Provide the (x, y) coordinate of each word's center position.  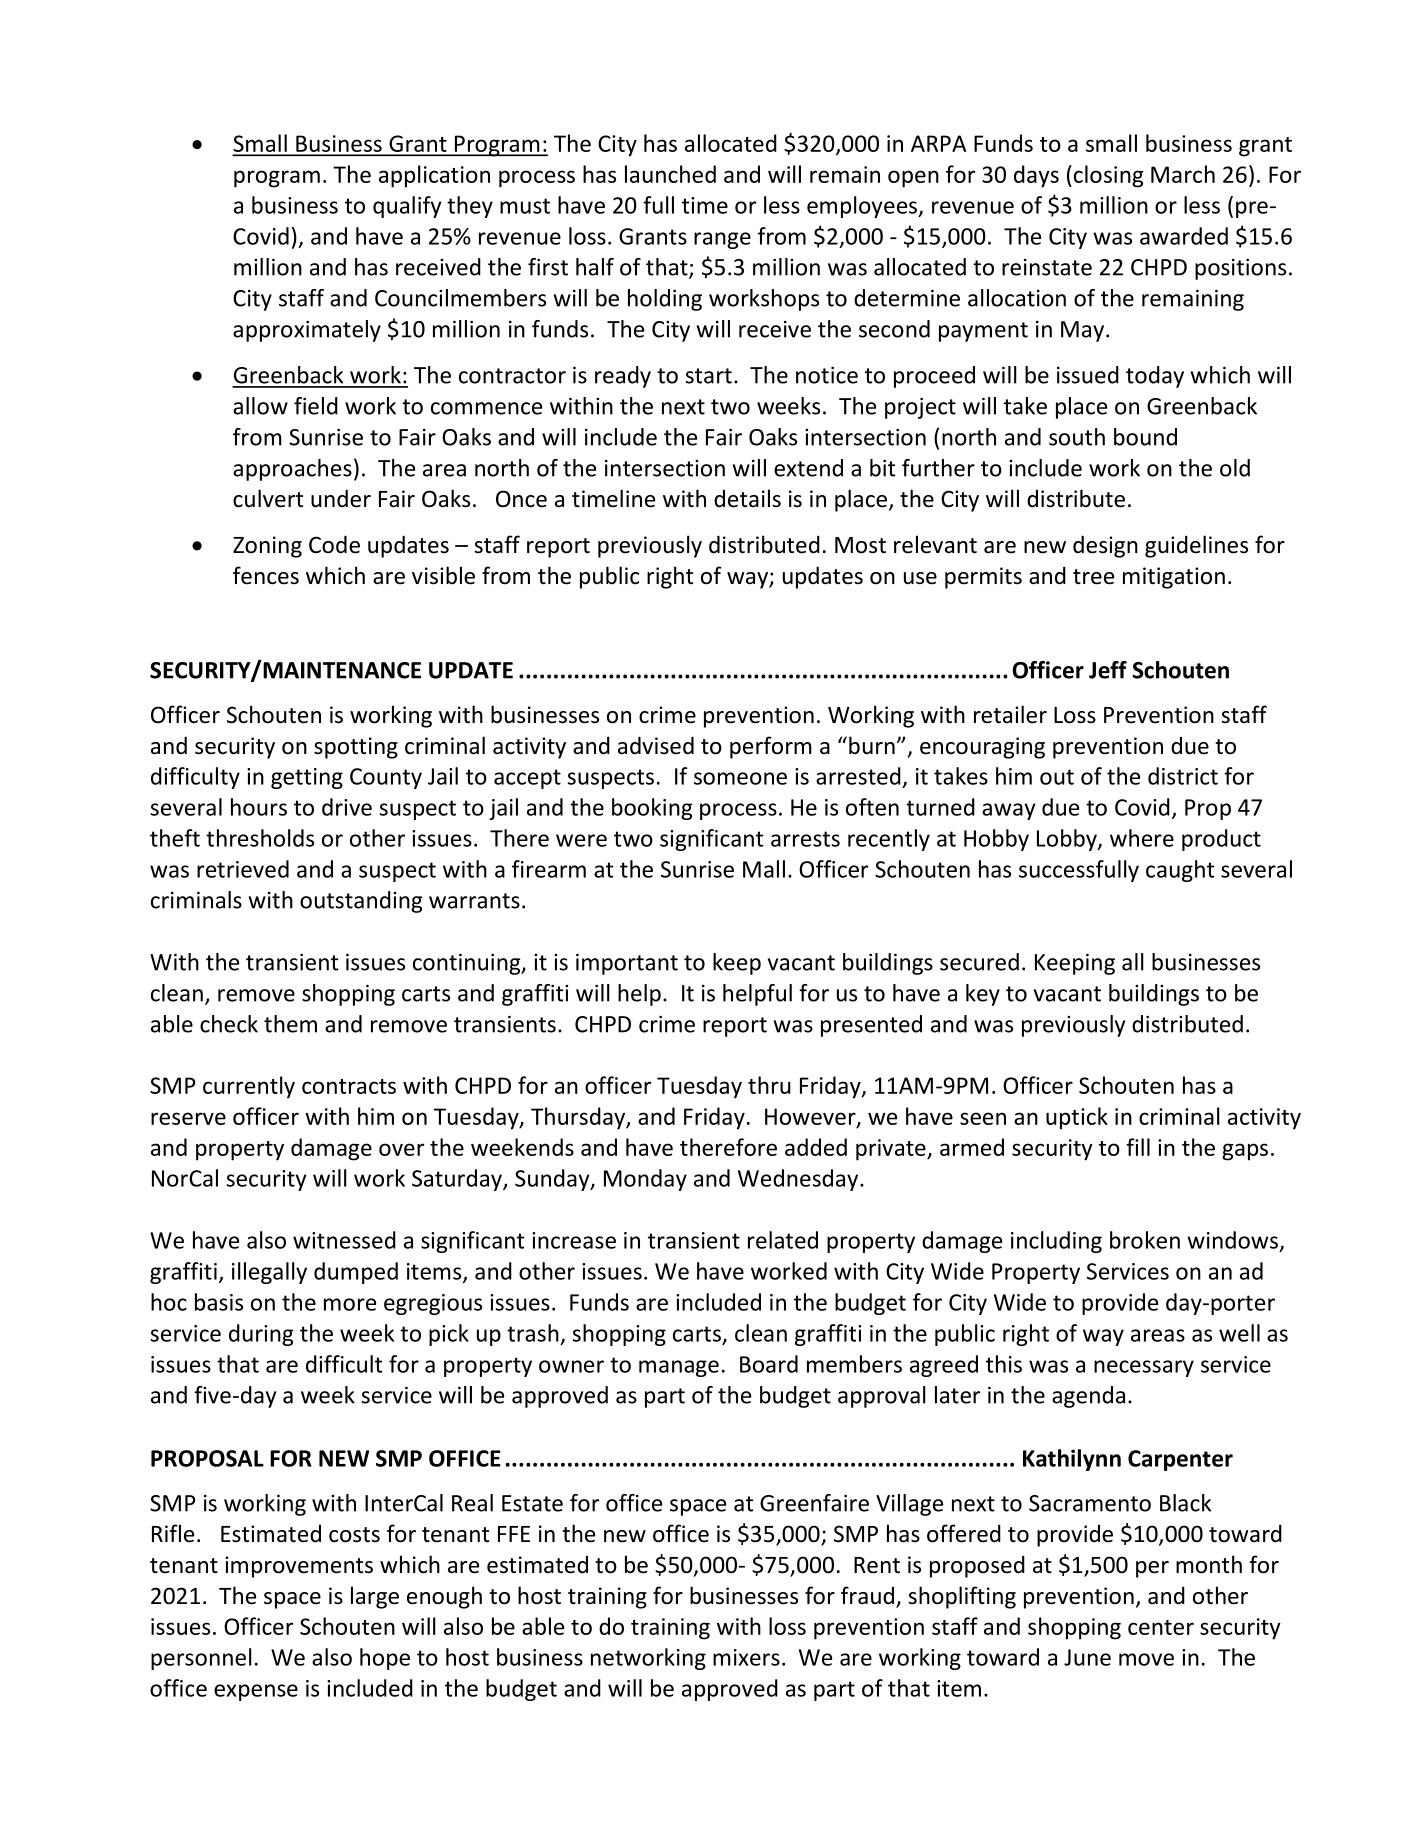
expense (256, 1692)
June (1087, 1657)
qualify (407, 207)
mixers (746, 1657)
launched (670, 174)
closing (1107, 176)
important (627, 964)
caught (1180, 871)
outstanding (361, 902)
